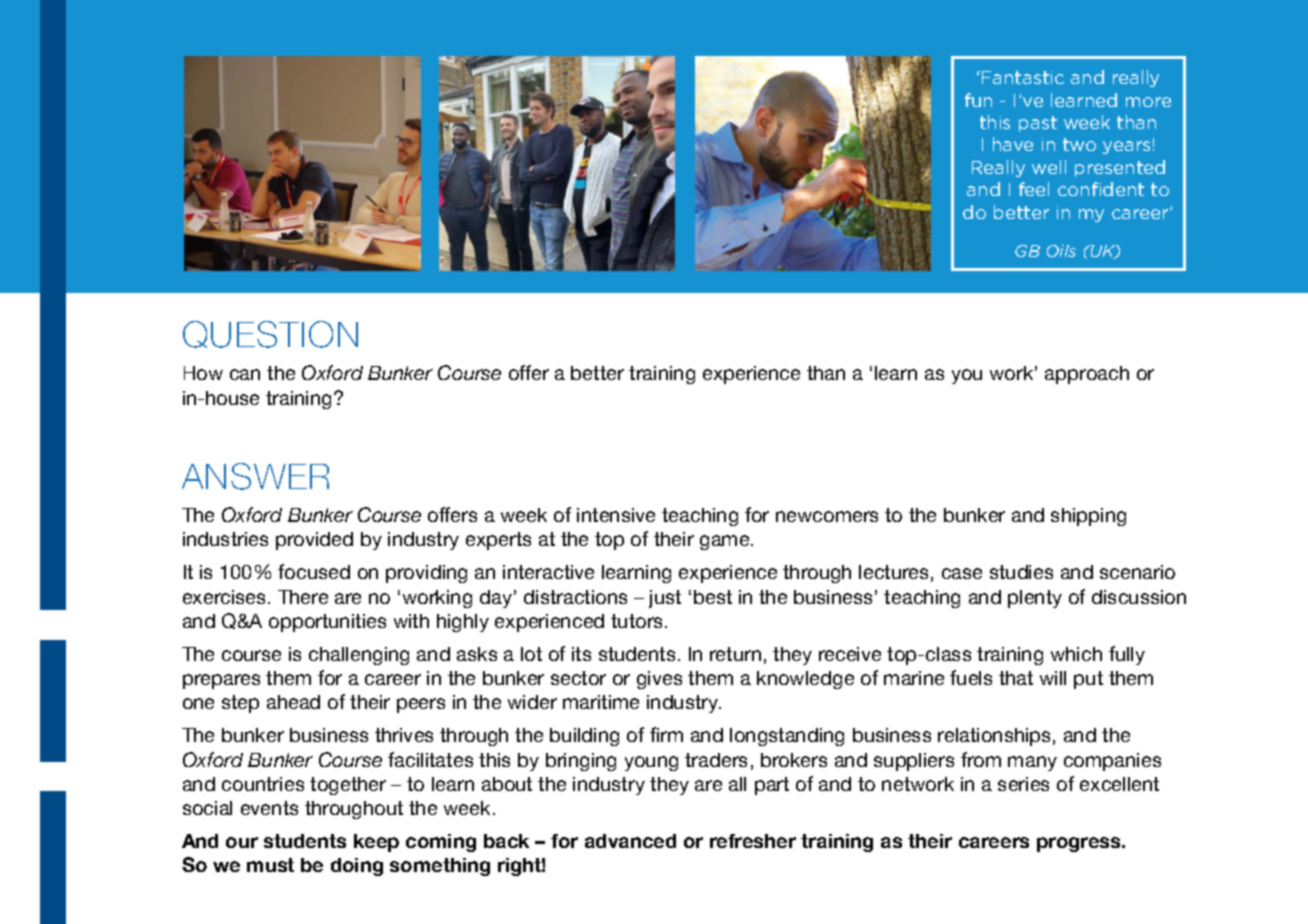  What do you see at coordinates (1061, 251) in the document?
I see `Oils` at bounding box center [1061, 251].
